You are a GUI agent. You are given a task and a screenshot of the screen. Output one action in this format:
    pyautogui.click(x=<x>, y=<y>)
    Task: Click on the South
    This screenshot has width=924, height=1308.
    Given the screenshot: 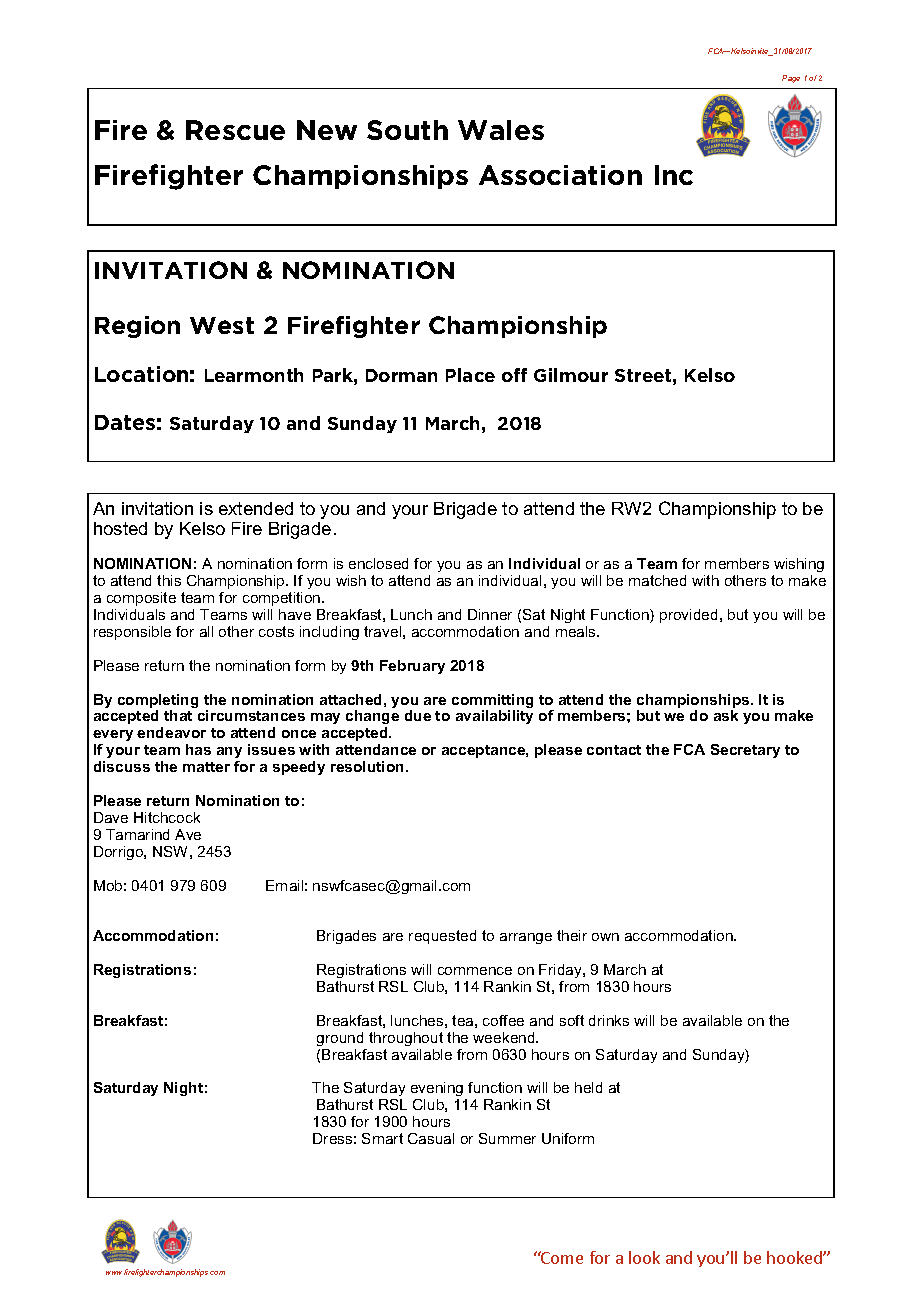 What is the action you would take?
    pyautogui.click(x=407, y=130)
